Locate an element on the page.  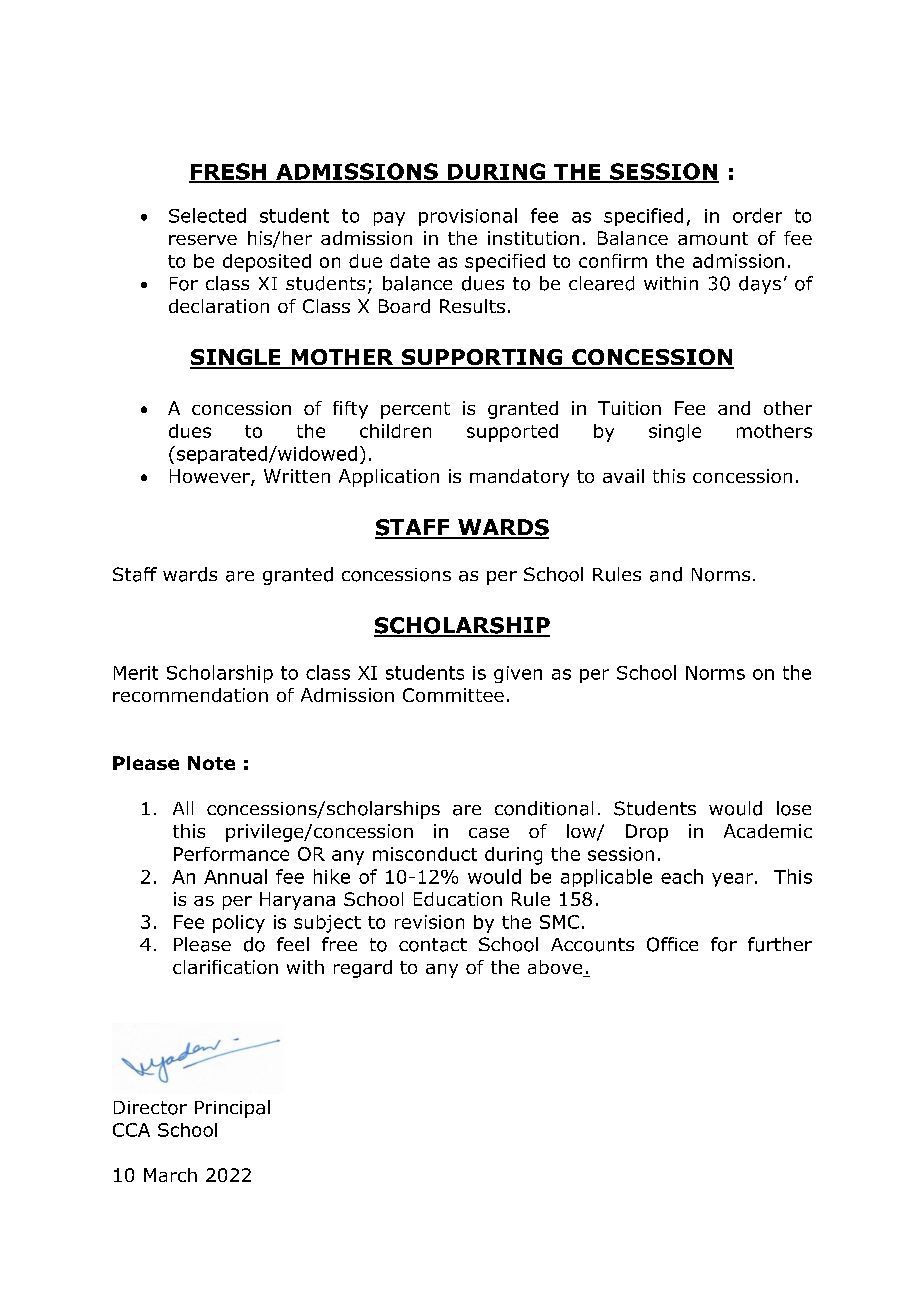
case is located at coordinates (489, 833).
